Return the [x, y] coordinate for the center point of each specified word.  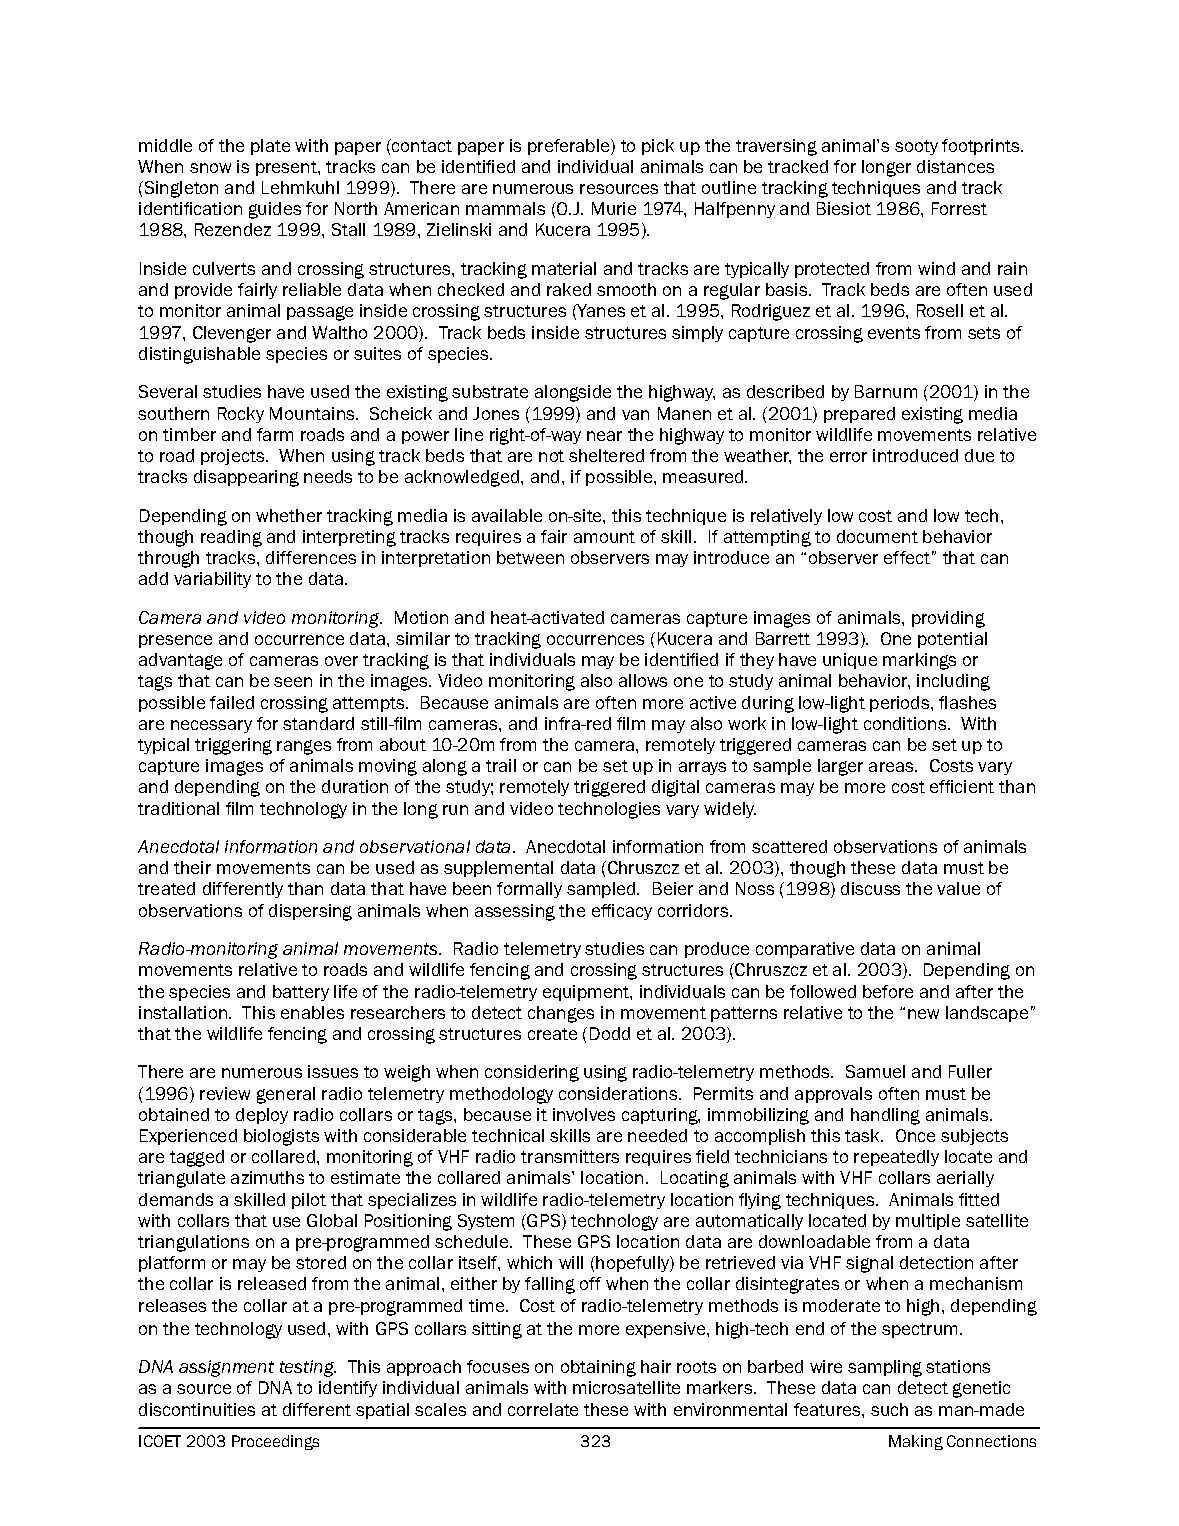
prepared [859, 415]
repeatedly [896, 1158]
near [604, 436]
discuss [870, 888]
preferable [570, 147]
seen [293, 682]
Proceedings [275, 1442]
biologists [281, 1137]
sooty [916, 147]
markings [919, 661]
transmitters [570, 1156]
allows [643, 680]
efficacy [622, 912]
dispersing [310, 912]
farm [275, 434]
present [287, 168]
